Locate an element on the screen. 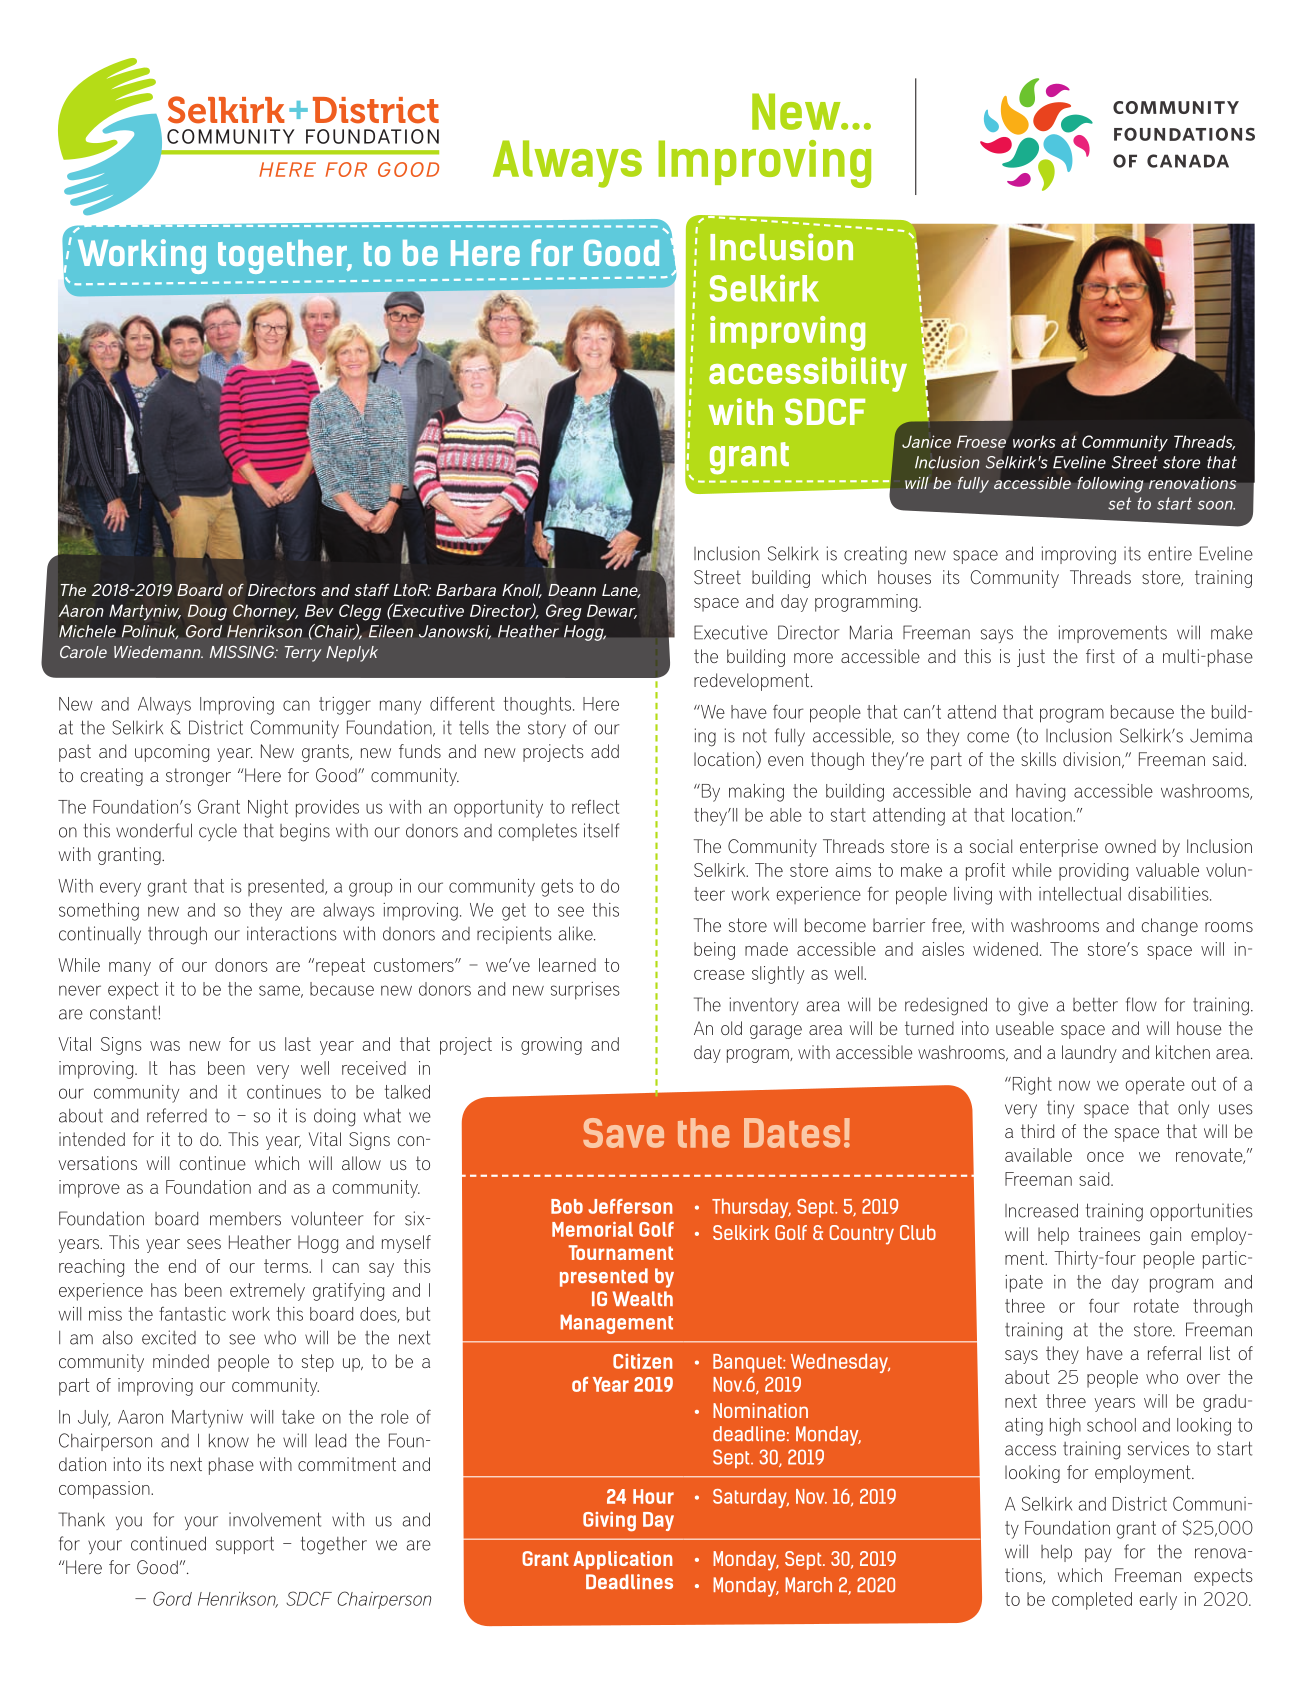 Image resolution: width=1313 pixels, height=1699 pixels. upcoming is located at coordinates (172, 753).
